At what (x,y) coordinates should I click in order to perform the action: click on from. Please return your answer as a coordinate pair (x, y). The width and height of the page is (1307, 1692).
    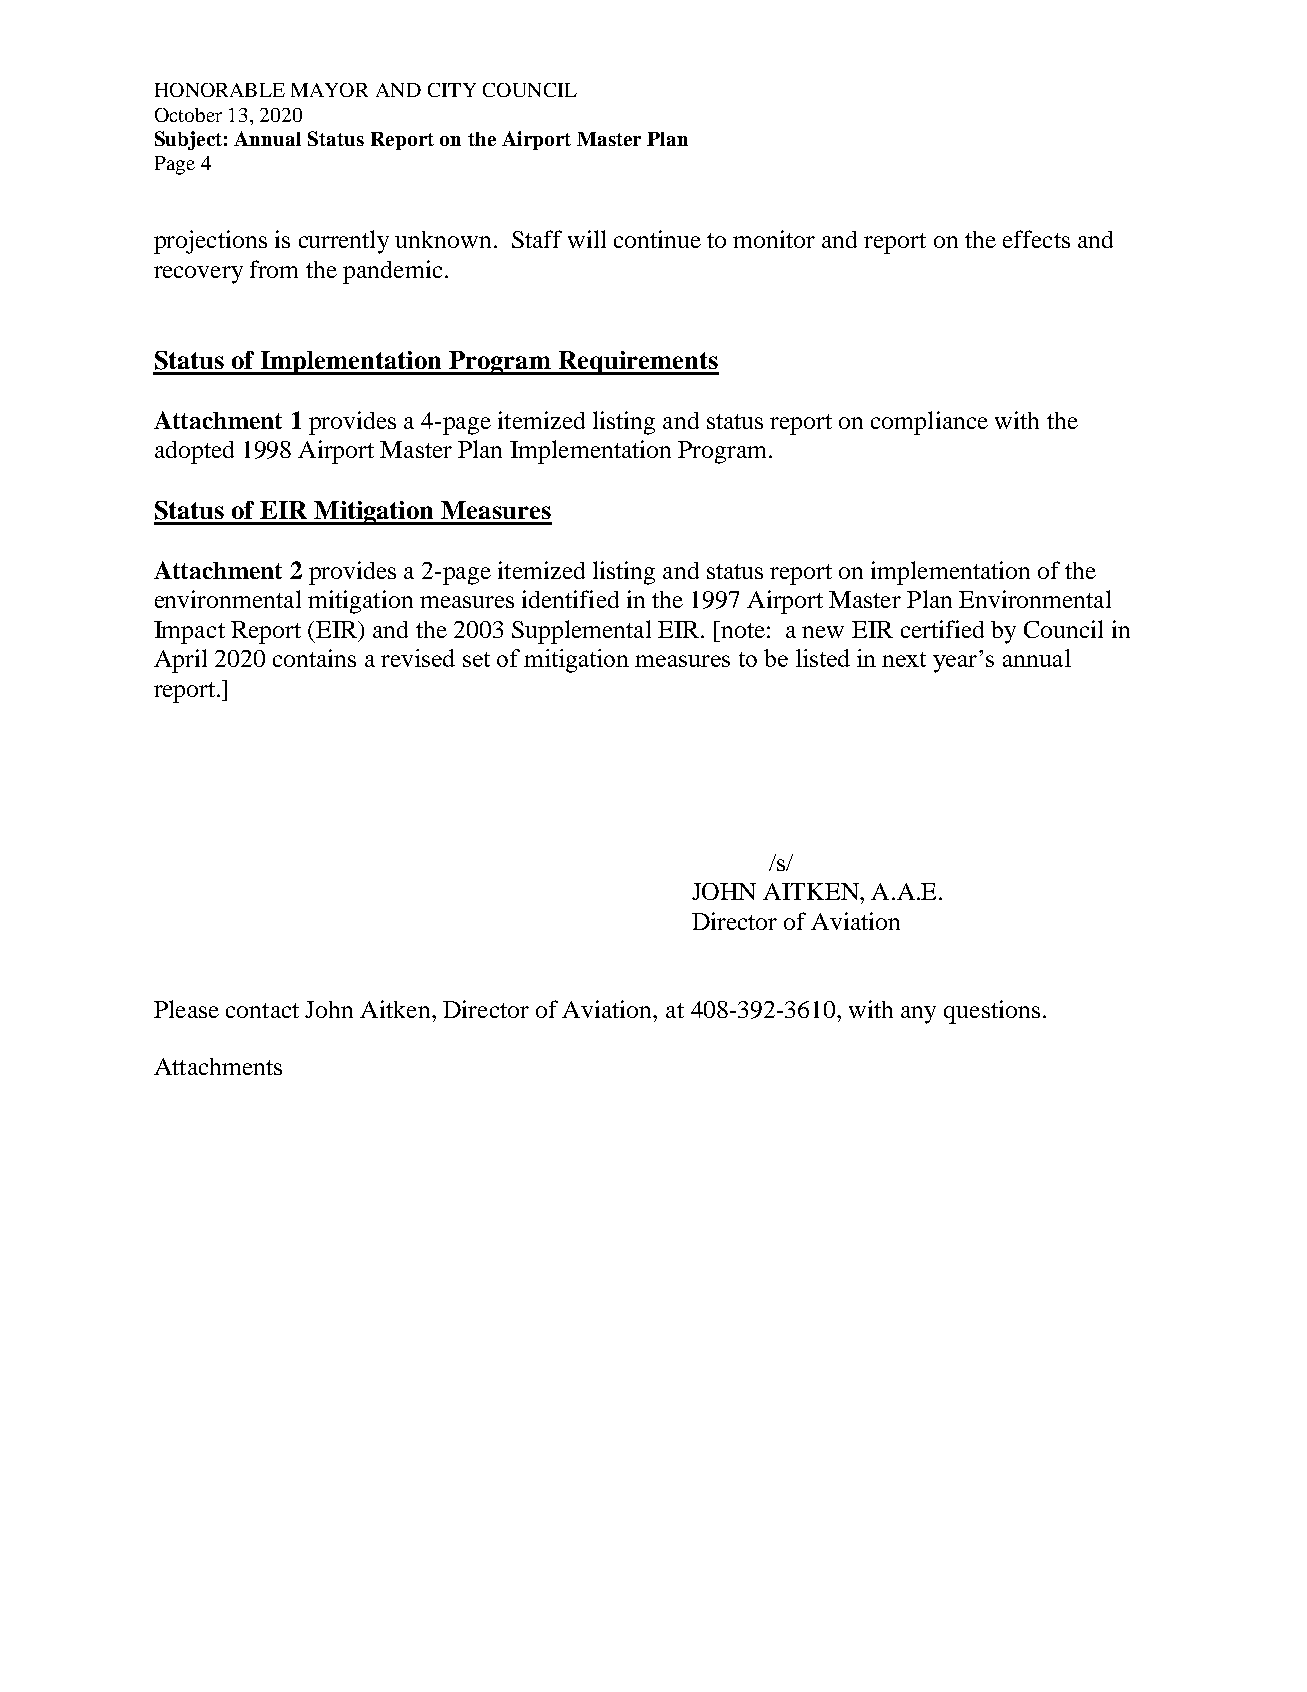
    Looking at the image, I should click on (274, 269).
